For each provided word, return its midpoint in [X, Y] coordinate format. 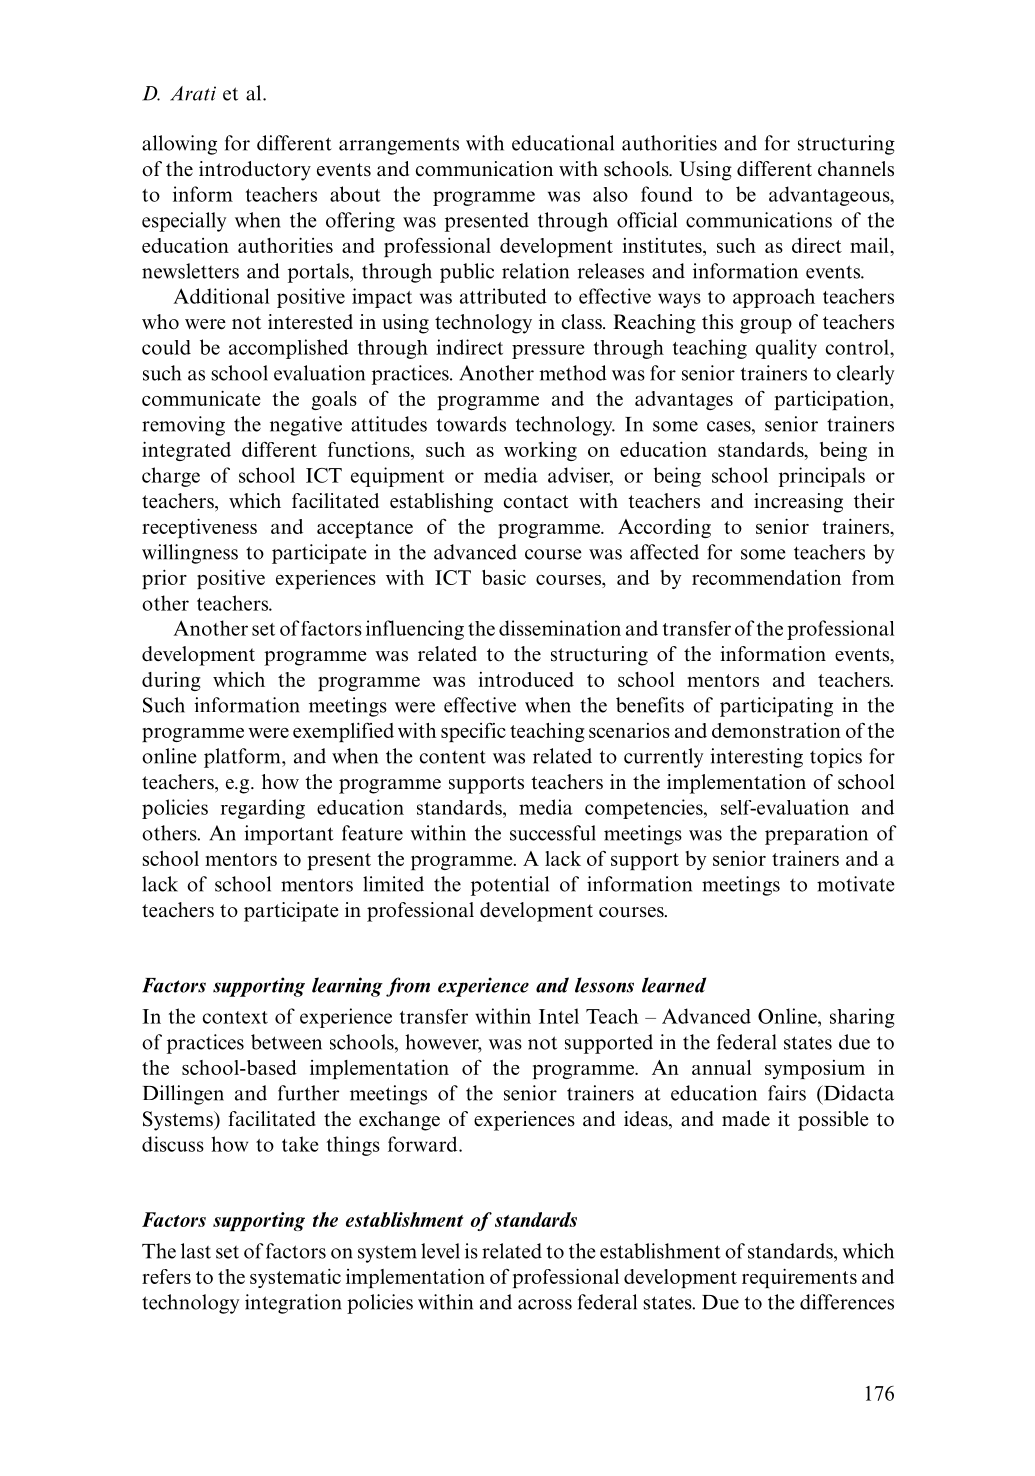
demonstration [776, 730]
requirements [799, 1278]
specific [473, 732]
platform [243, 758]
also [610, 194]
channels [856, 169]
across [545, 1304]
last [196, 1251]
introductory [255, 171]
